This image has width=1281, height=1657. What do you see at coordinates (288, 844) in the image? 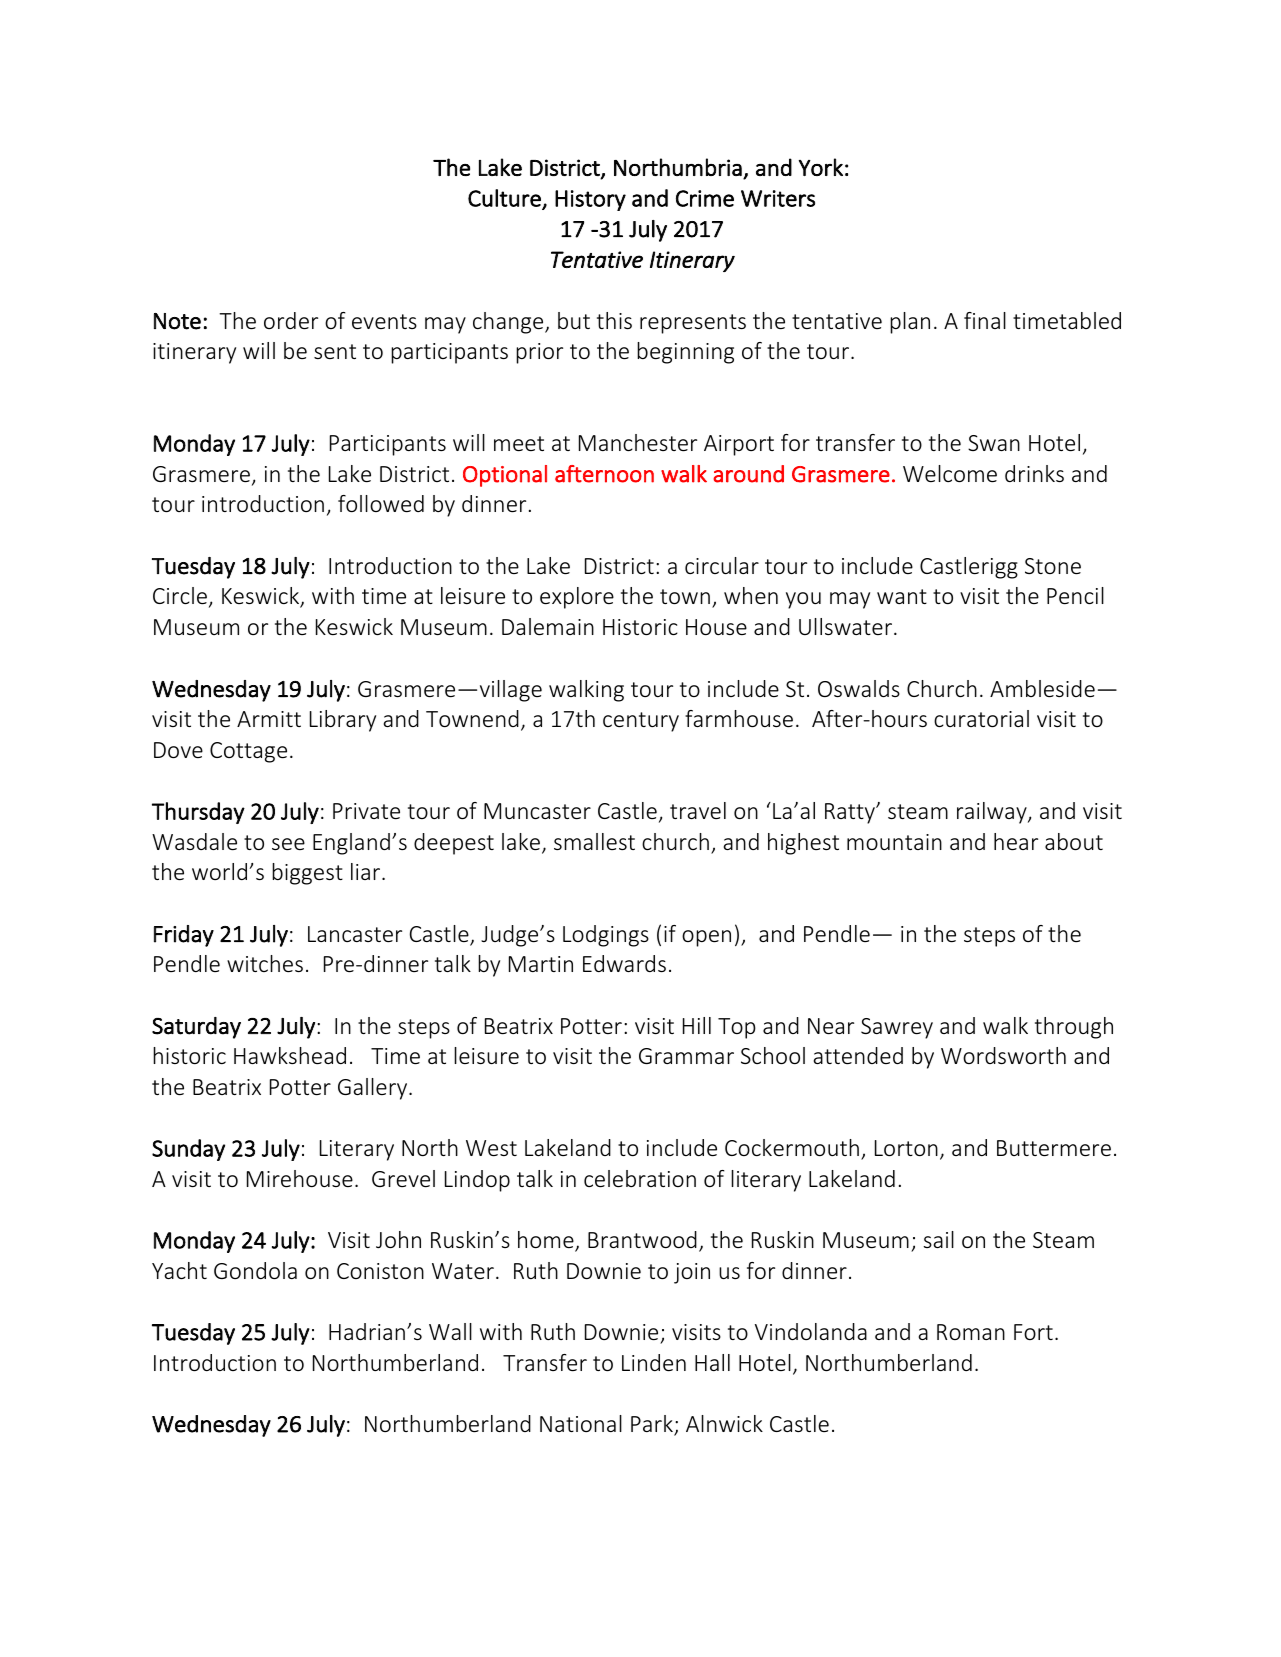
I see `see` at bounding box center [288, 844].
